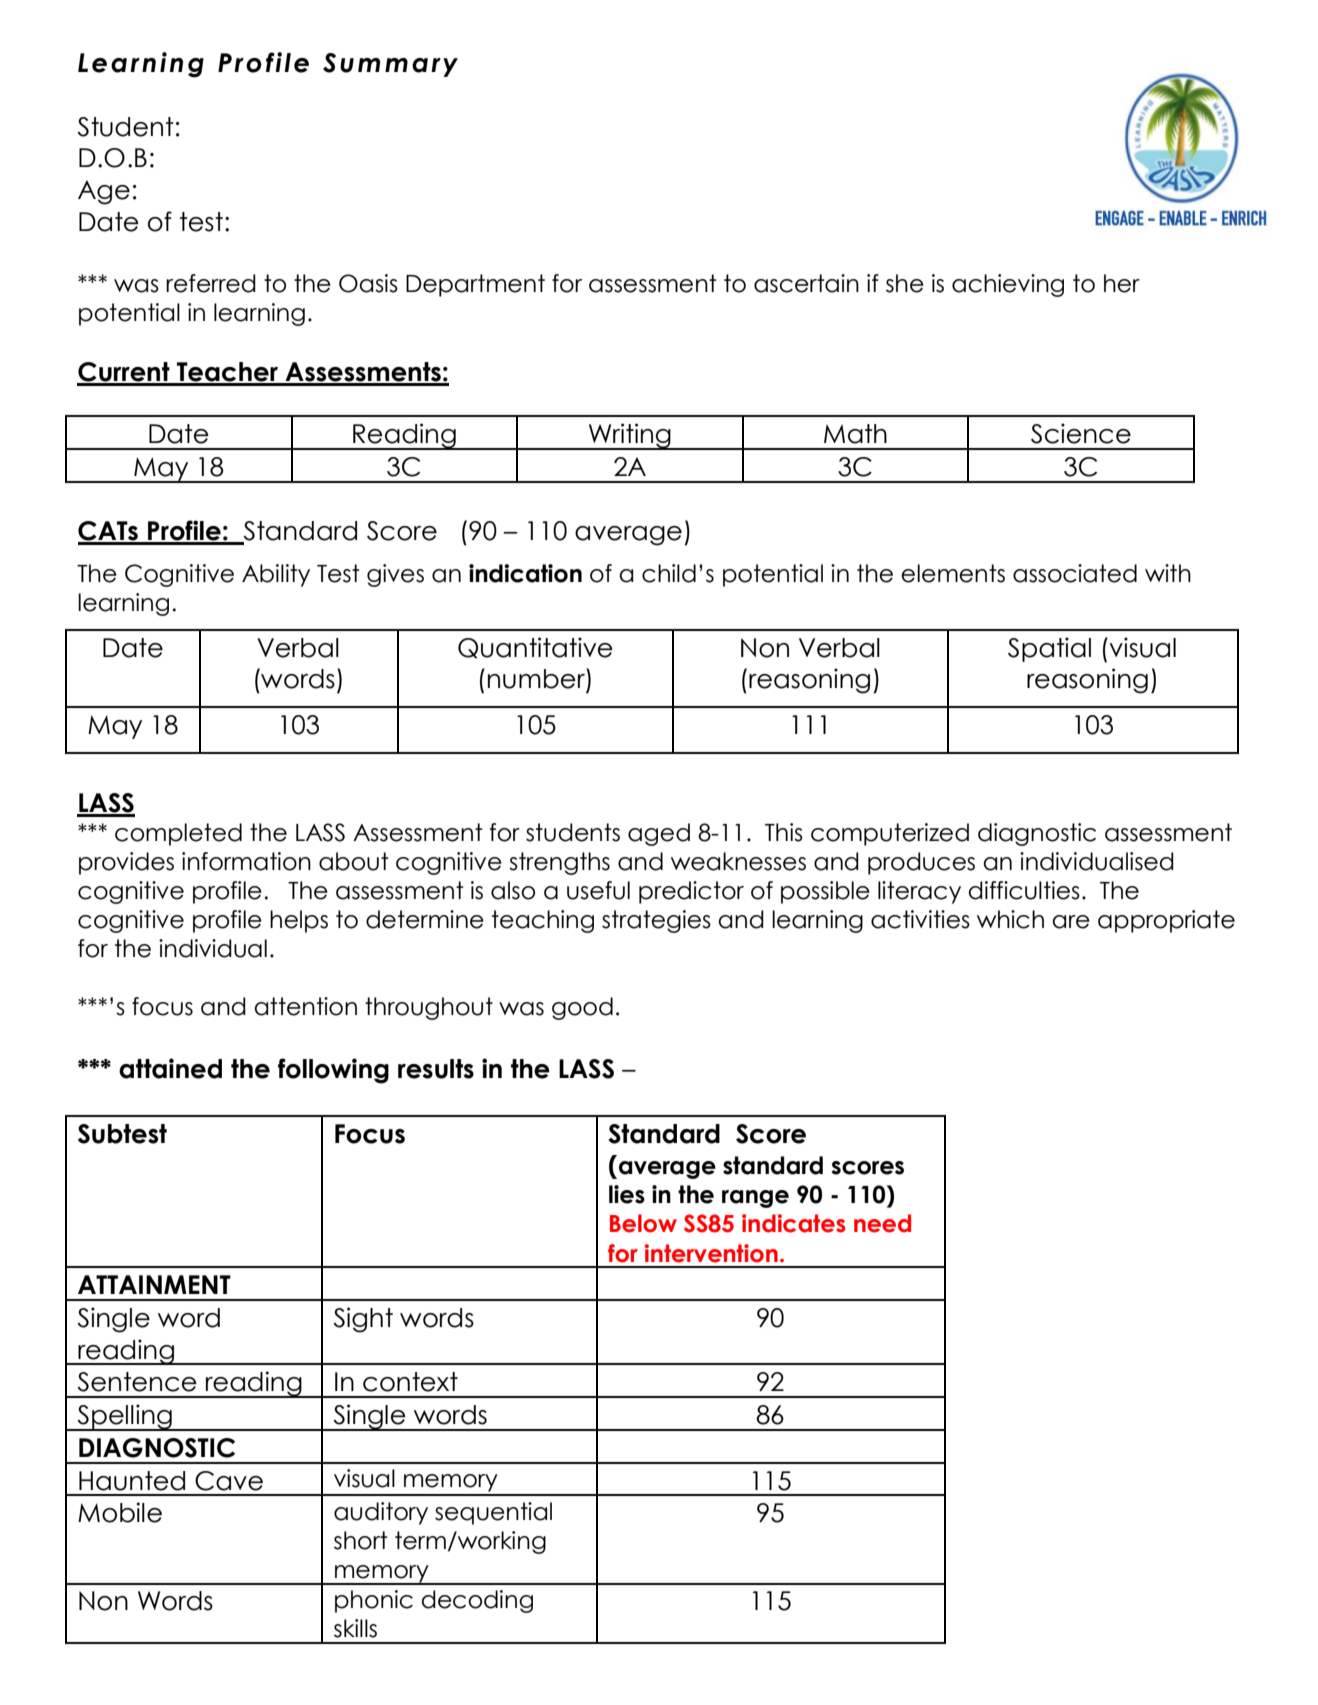 This document has height=1705, width=1318. Describe the element at coordinates (390, 65) in the document. I see `Summary` at that location.
